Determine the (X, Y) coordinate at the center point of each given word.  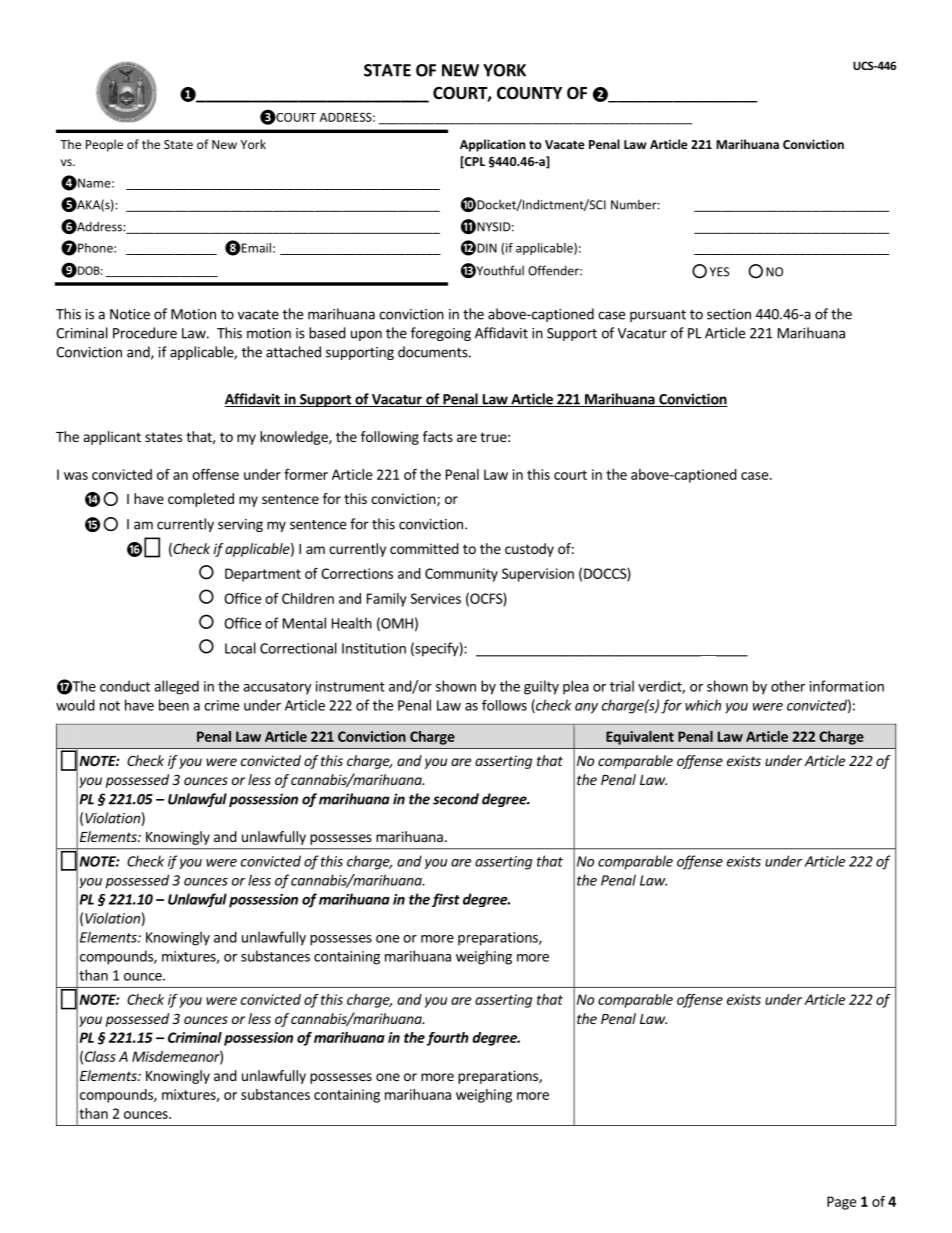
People (104, 145)
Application (492, 145)
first (446, 900)
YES (719, 272)
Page (841, 1203)
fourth (448, 1039)
